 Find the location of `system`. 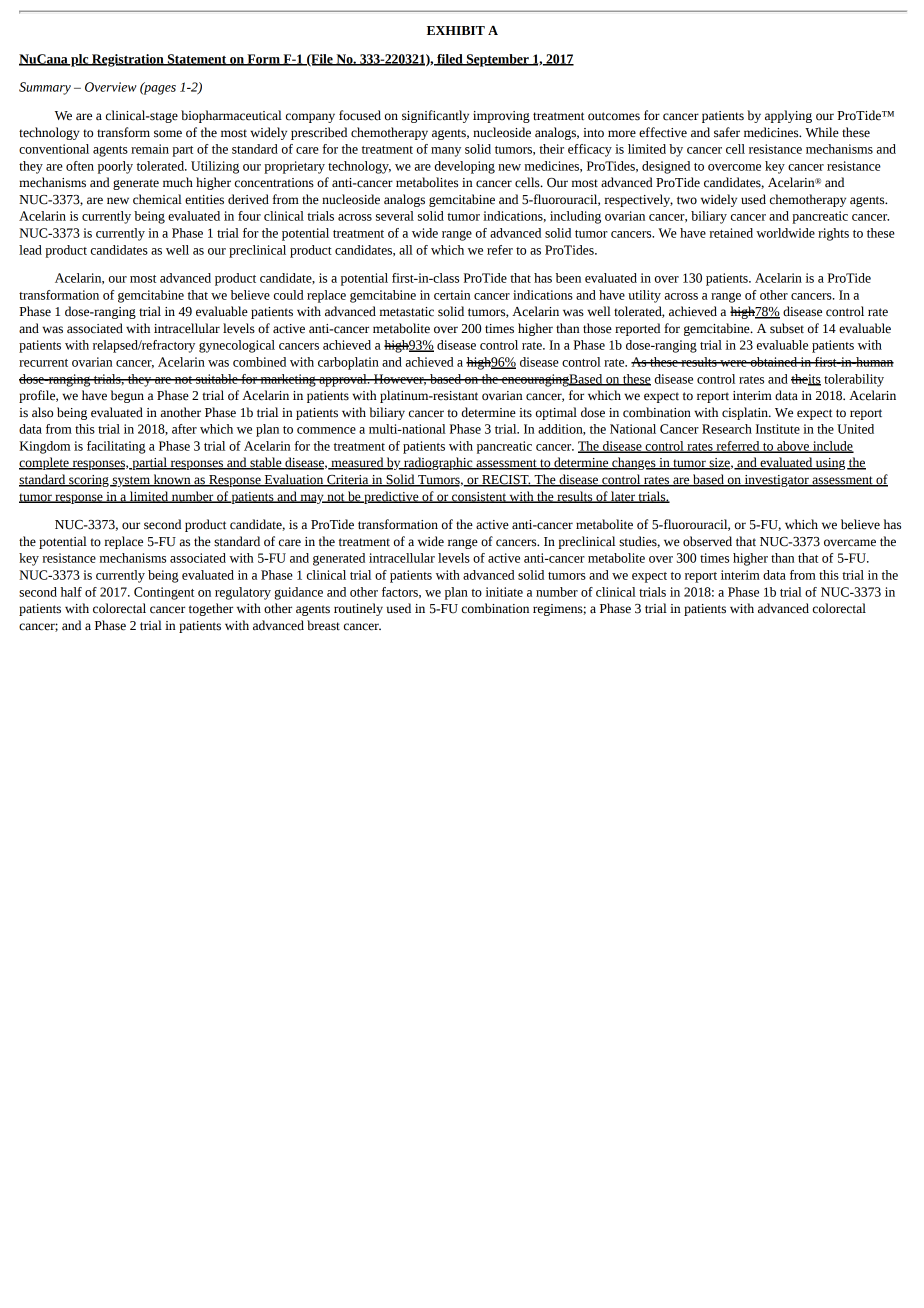

system is located at coordinates (131, 481).
